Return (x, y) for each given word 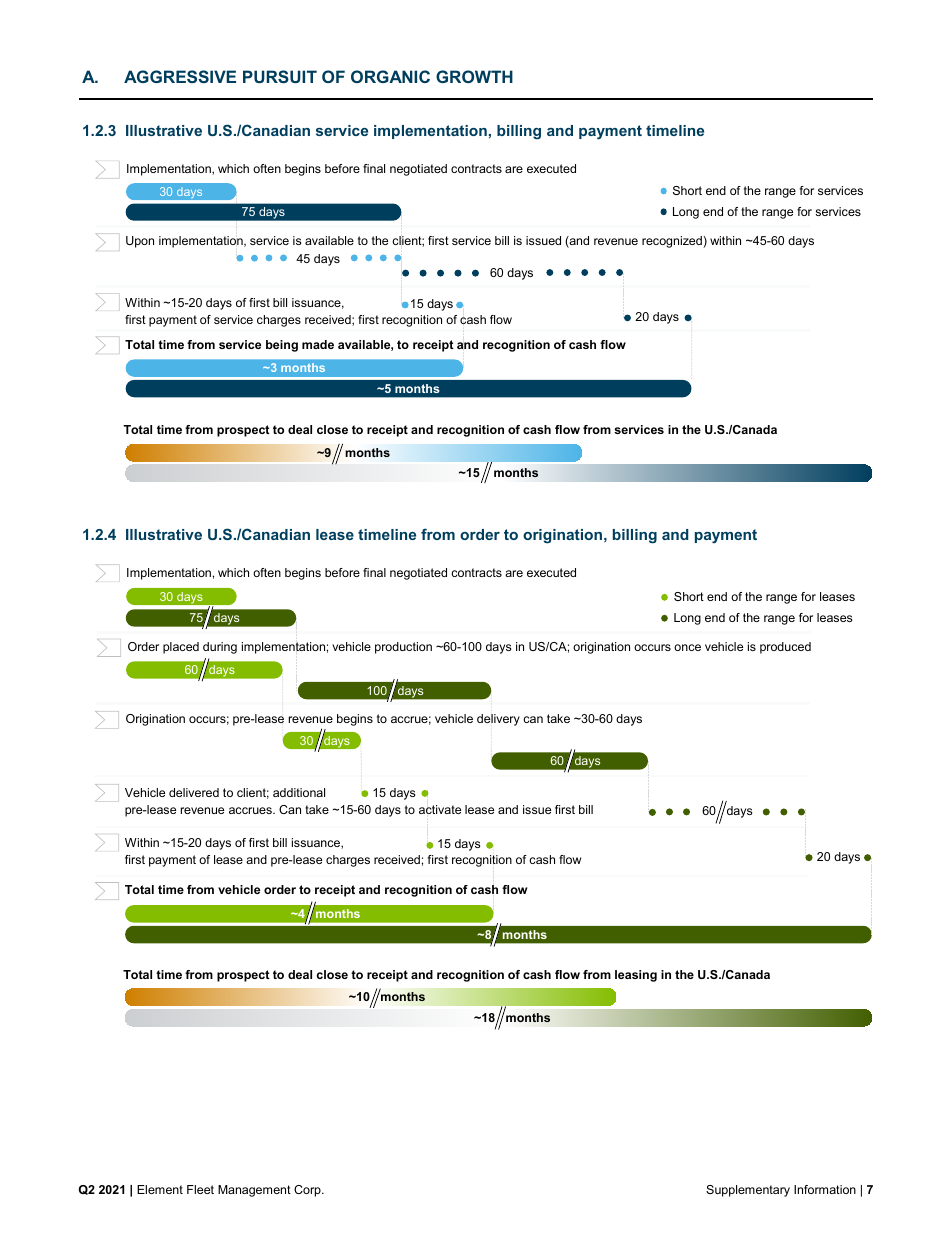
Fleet (200, 1189)
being (282, 346)
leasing (636, 976)
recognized (673, 242)
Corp (308, 1191)
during (220, 648)
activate (440, 809)
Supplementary (748, 1191)
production (403, 648)
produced (785, 648)
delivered (194, 792)
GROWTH (474, 76)
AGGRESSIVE (180, 76)
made (318, 344)
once (687, 647)
